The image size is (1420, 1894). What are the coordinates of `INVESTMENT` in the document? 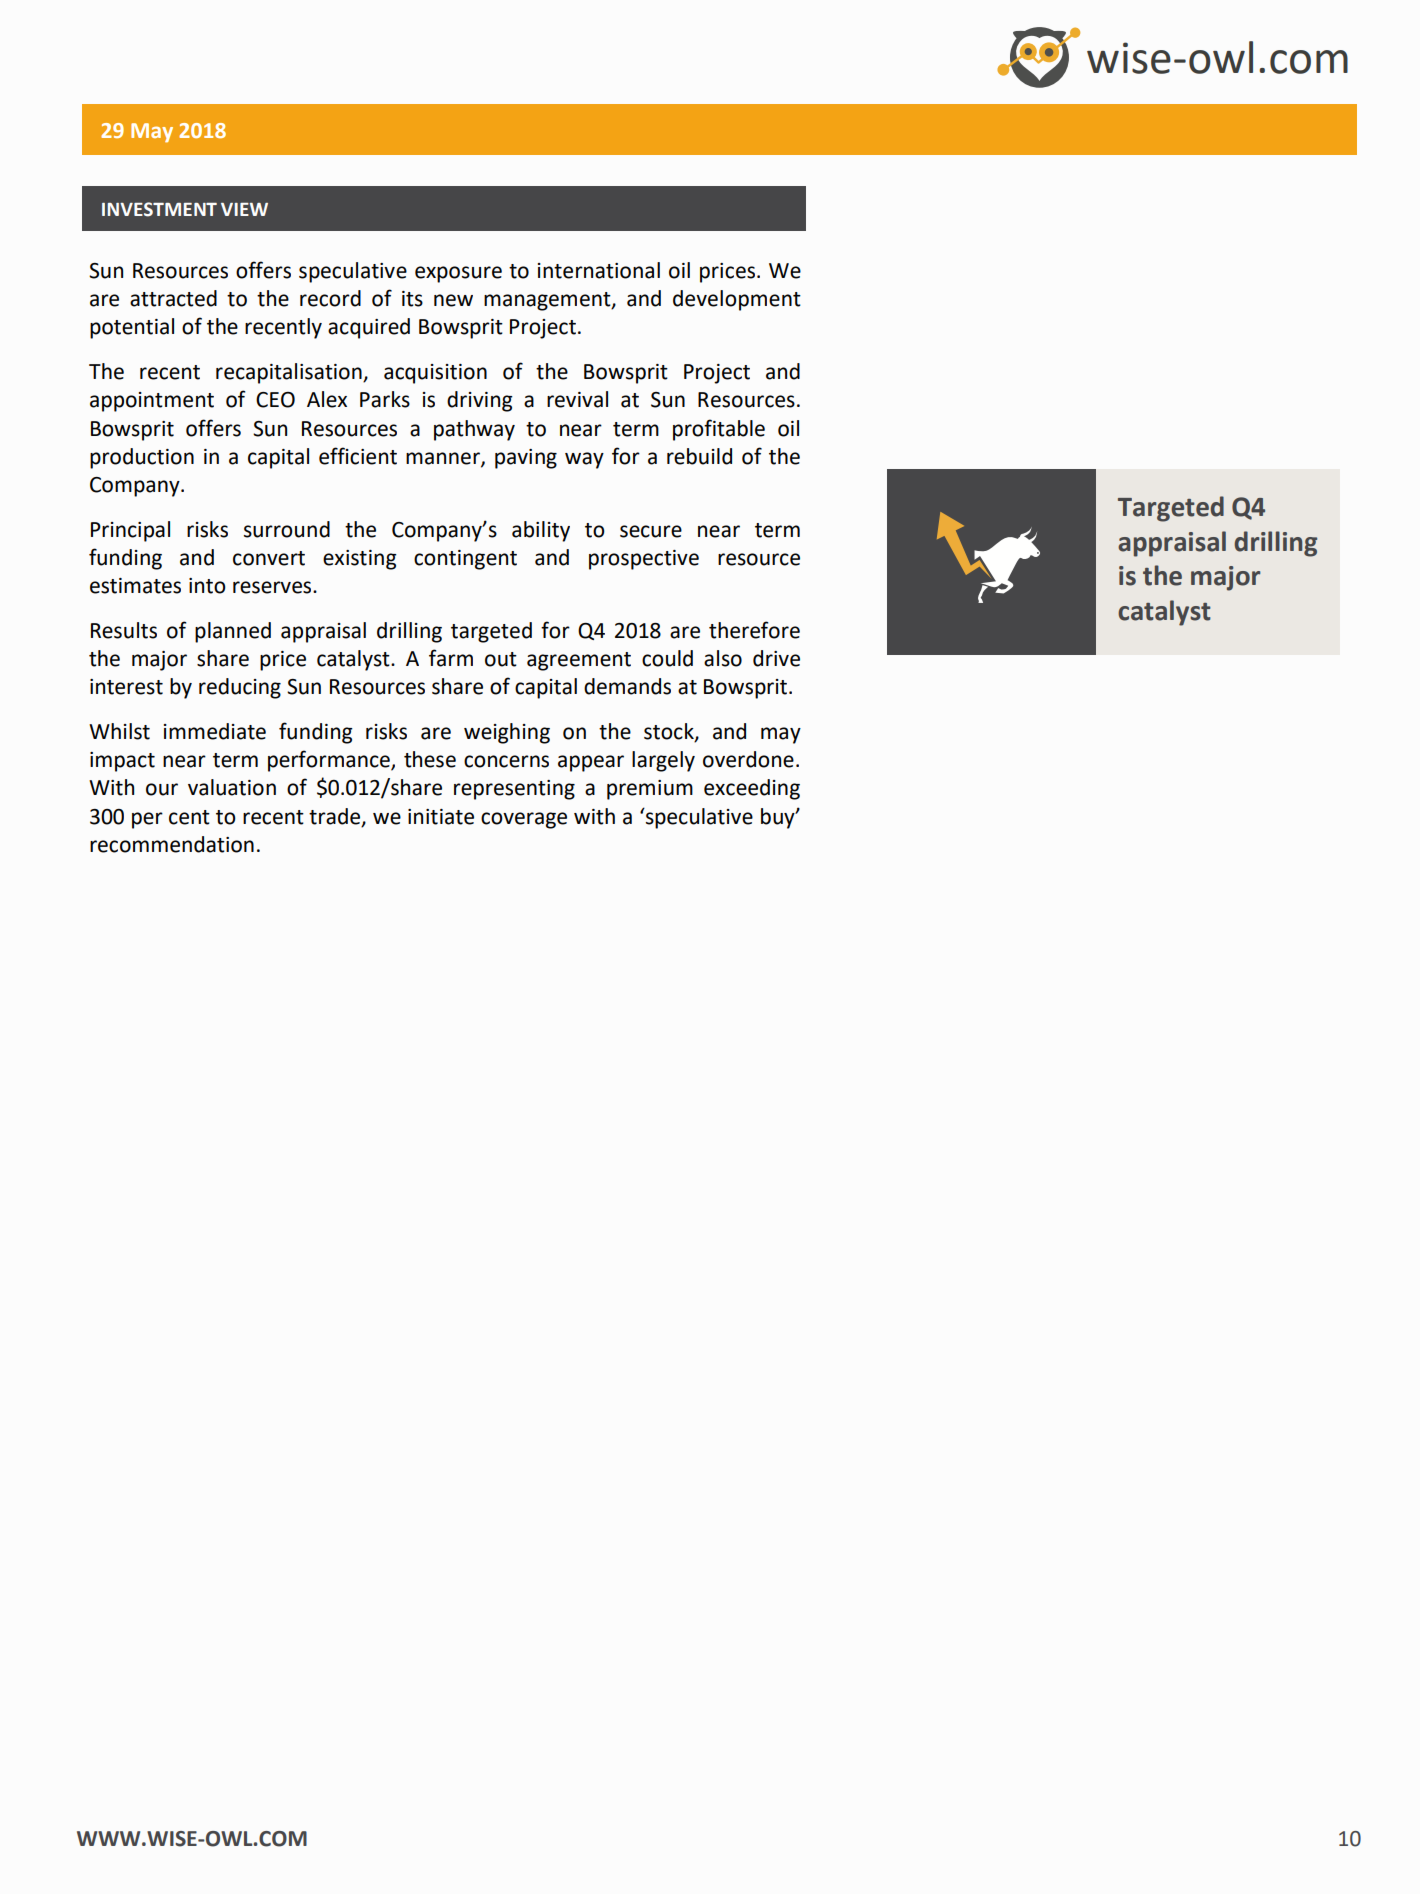 It's located at (159, 209).
